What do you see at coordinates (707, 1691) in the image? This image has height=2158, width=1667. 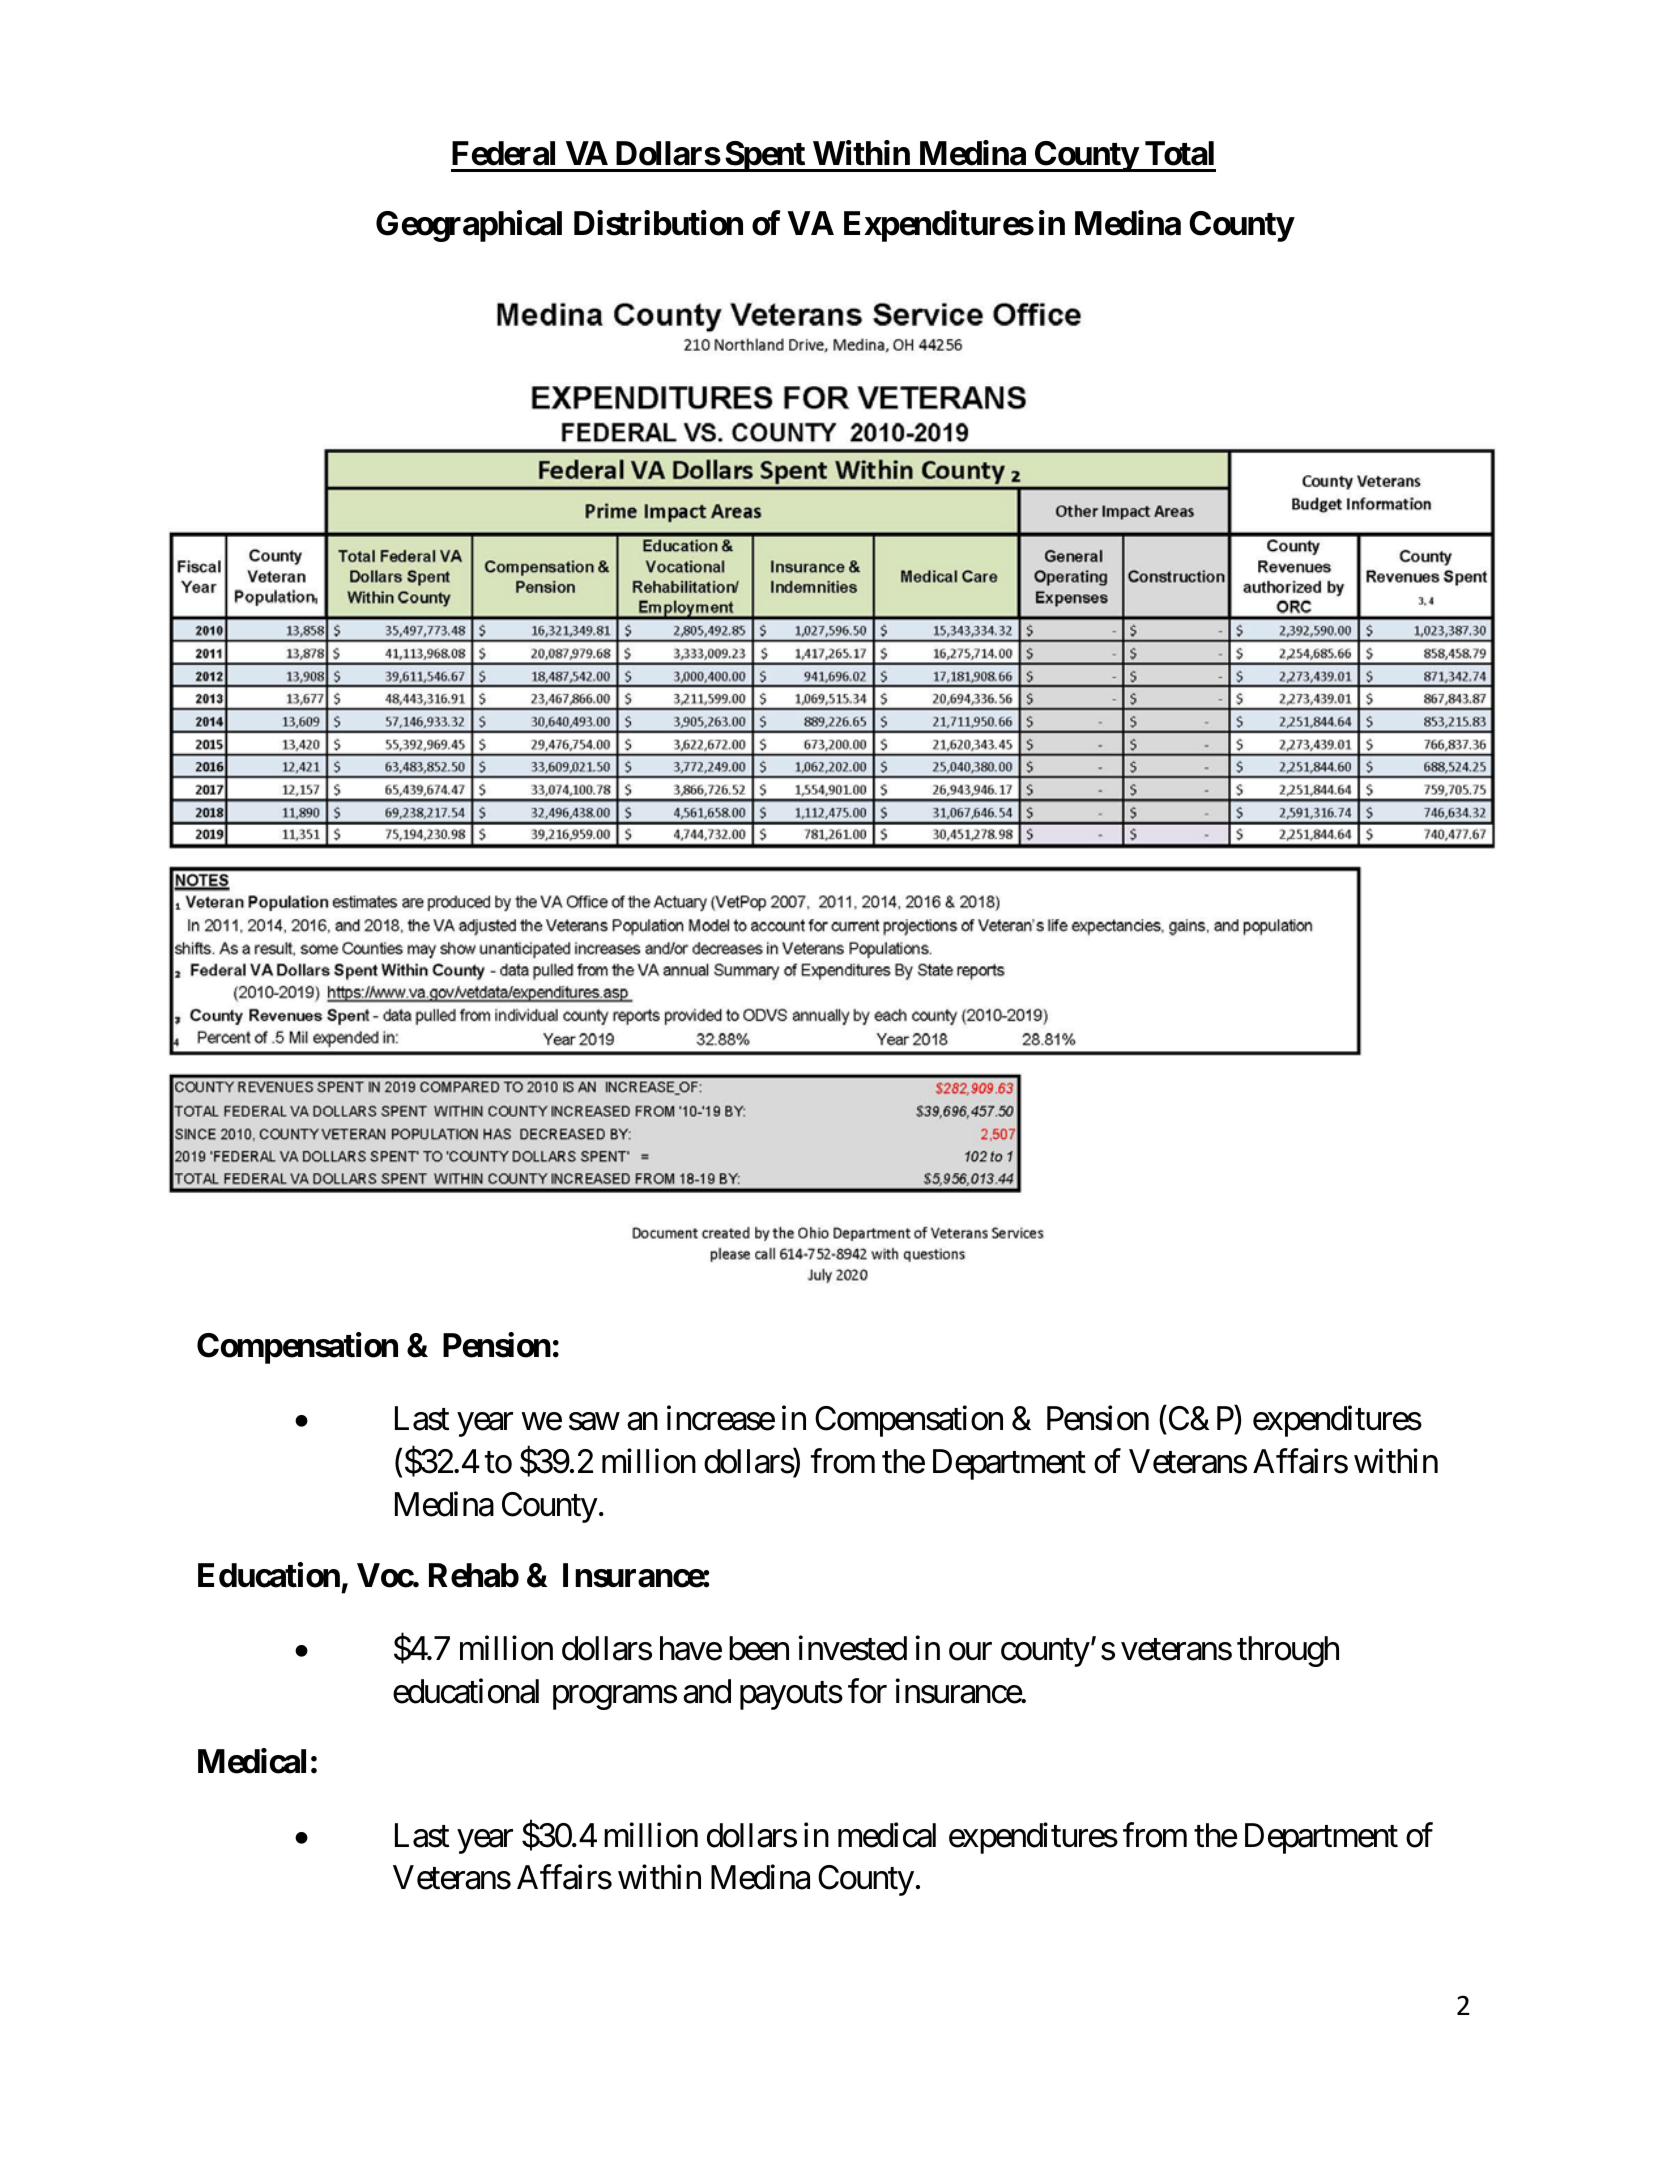 I see `and` at bounding box center [707, 1691].
